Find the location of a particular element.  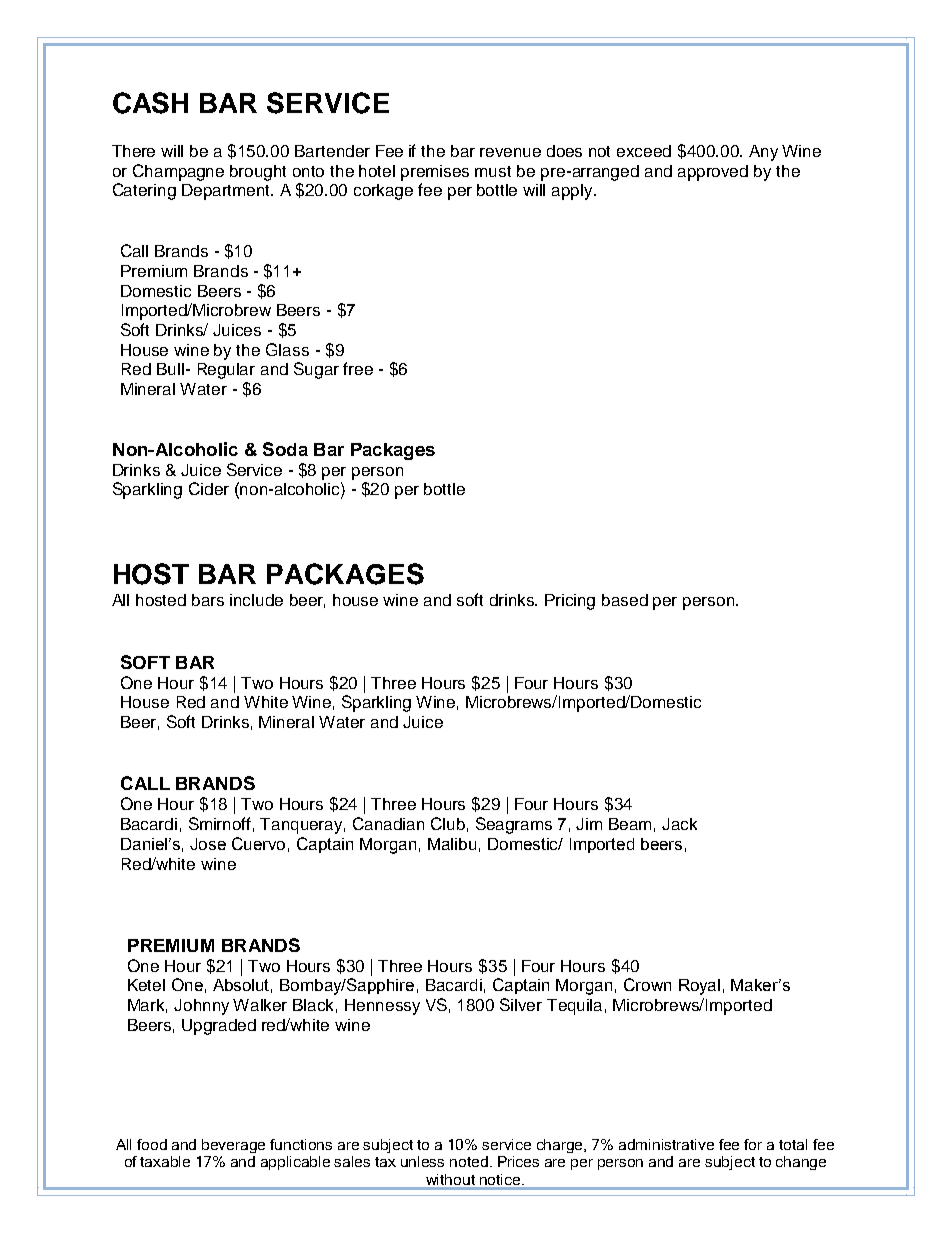

approved is located at coordinates (713, 173).
